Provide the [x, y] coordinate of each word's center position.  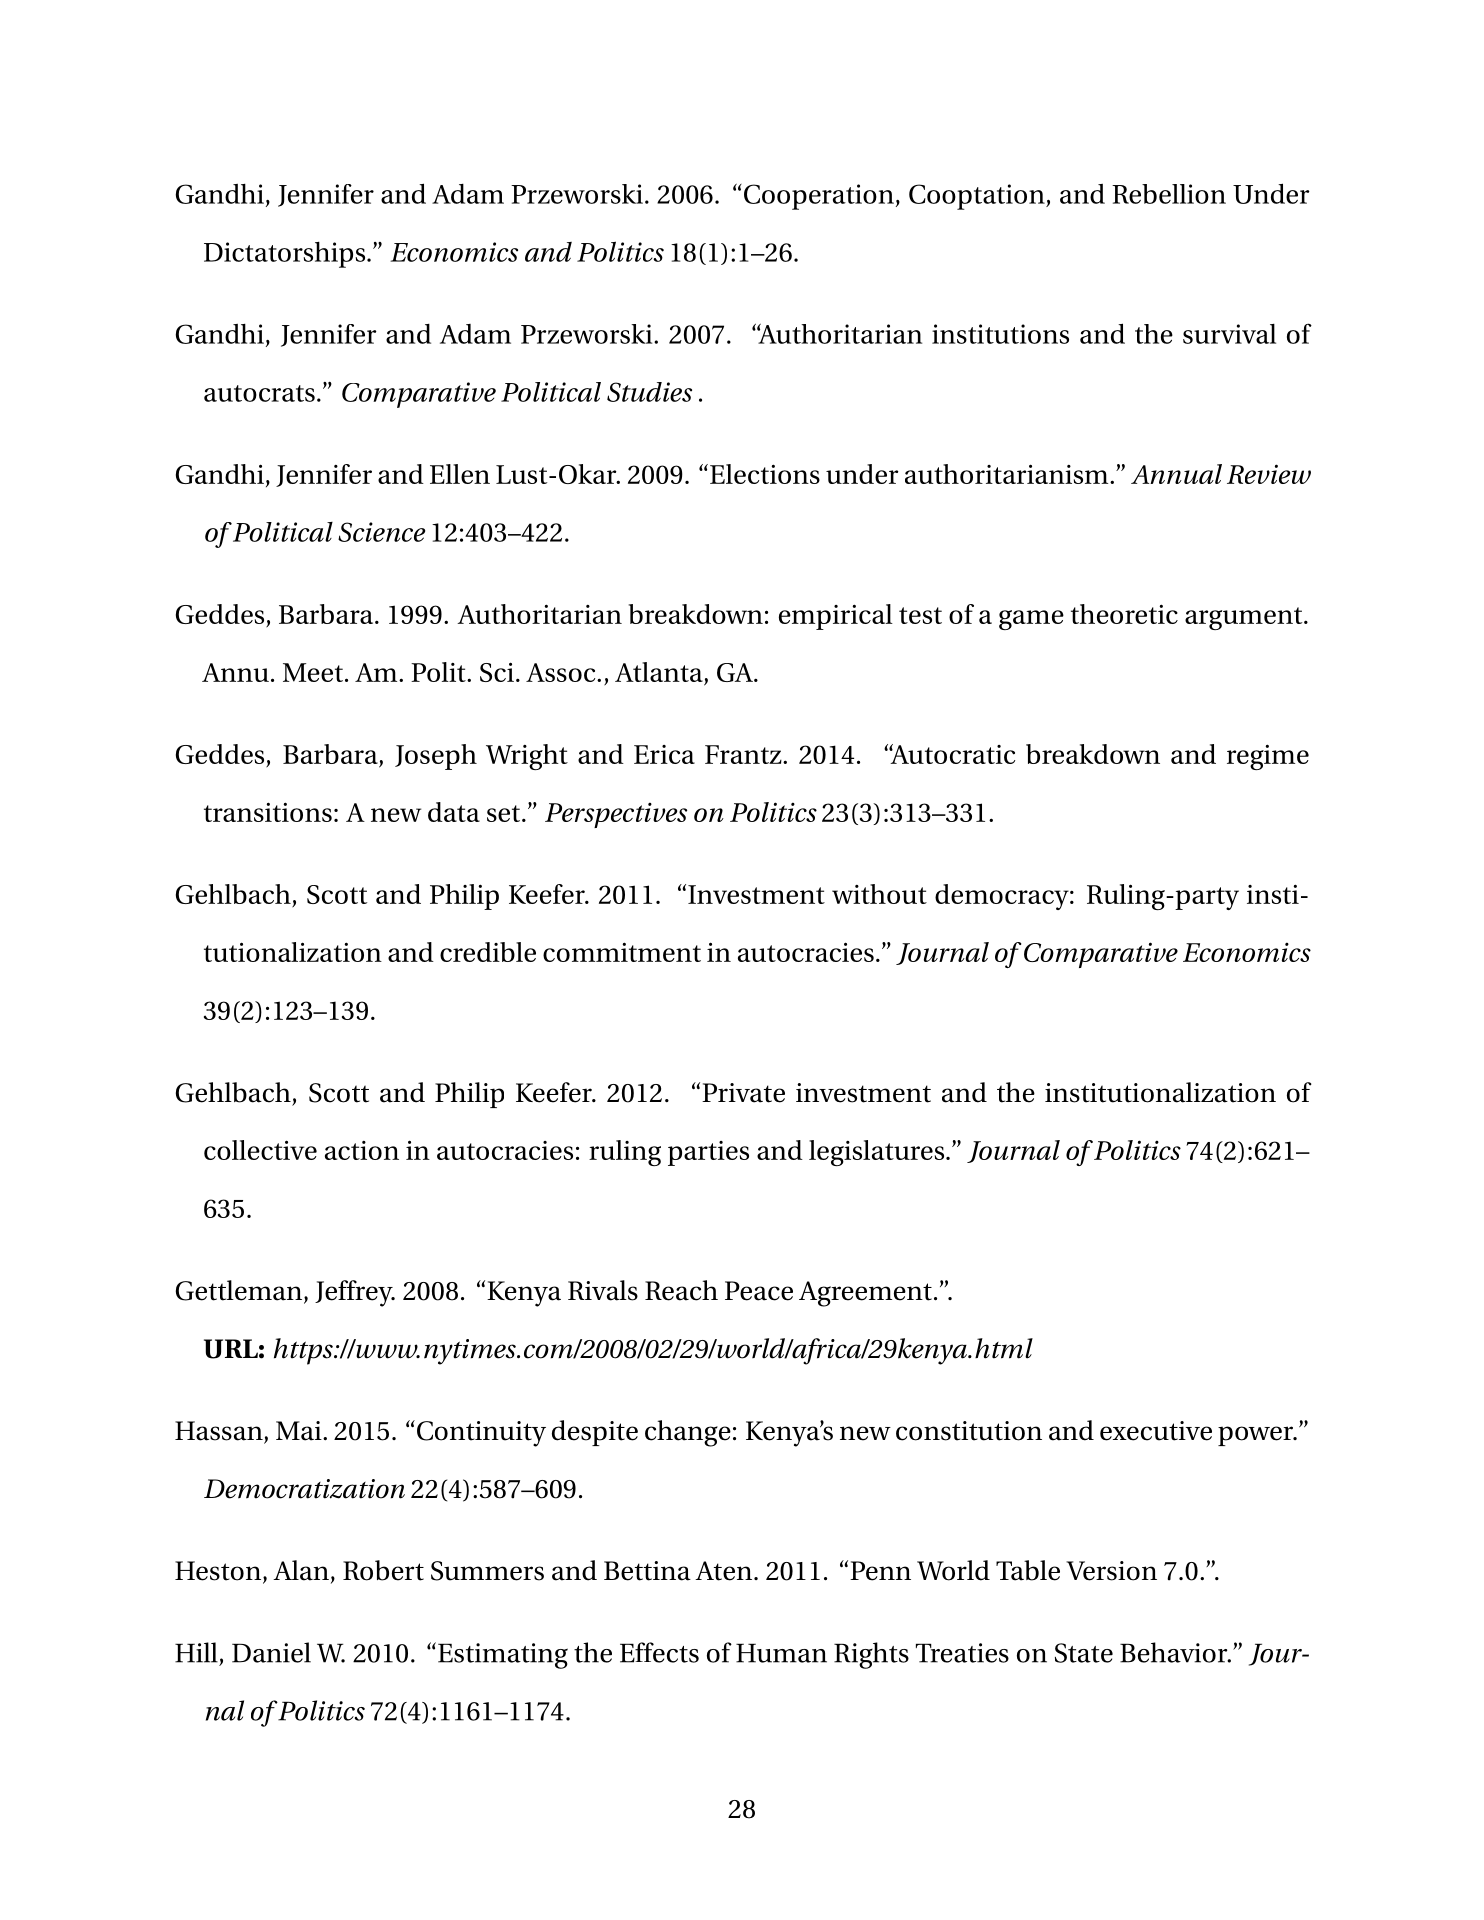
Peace [759, 1291]
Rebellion [1169, 194]
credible [488, 952]
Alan [301, 1570]
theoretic [1124, 614]
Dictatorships [286, 255]
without [879, 894]
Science [381, 532]
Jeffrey [355, 1293]
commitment [622, 952]
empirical [836, 617]
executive [1156, 1431]
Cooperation [819, 197]
